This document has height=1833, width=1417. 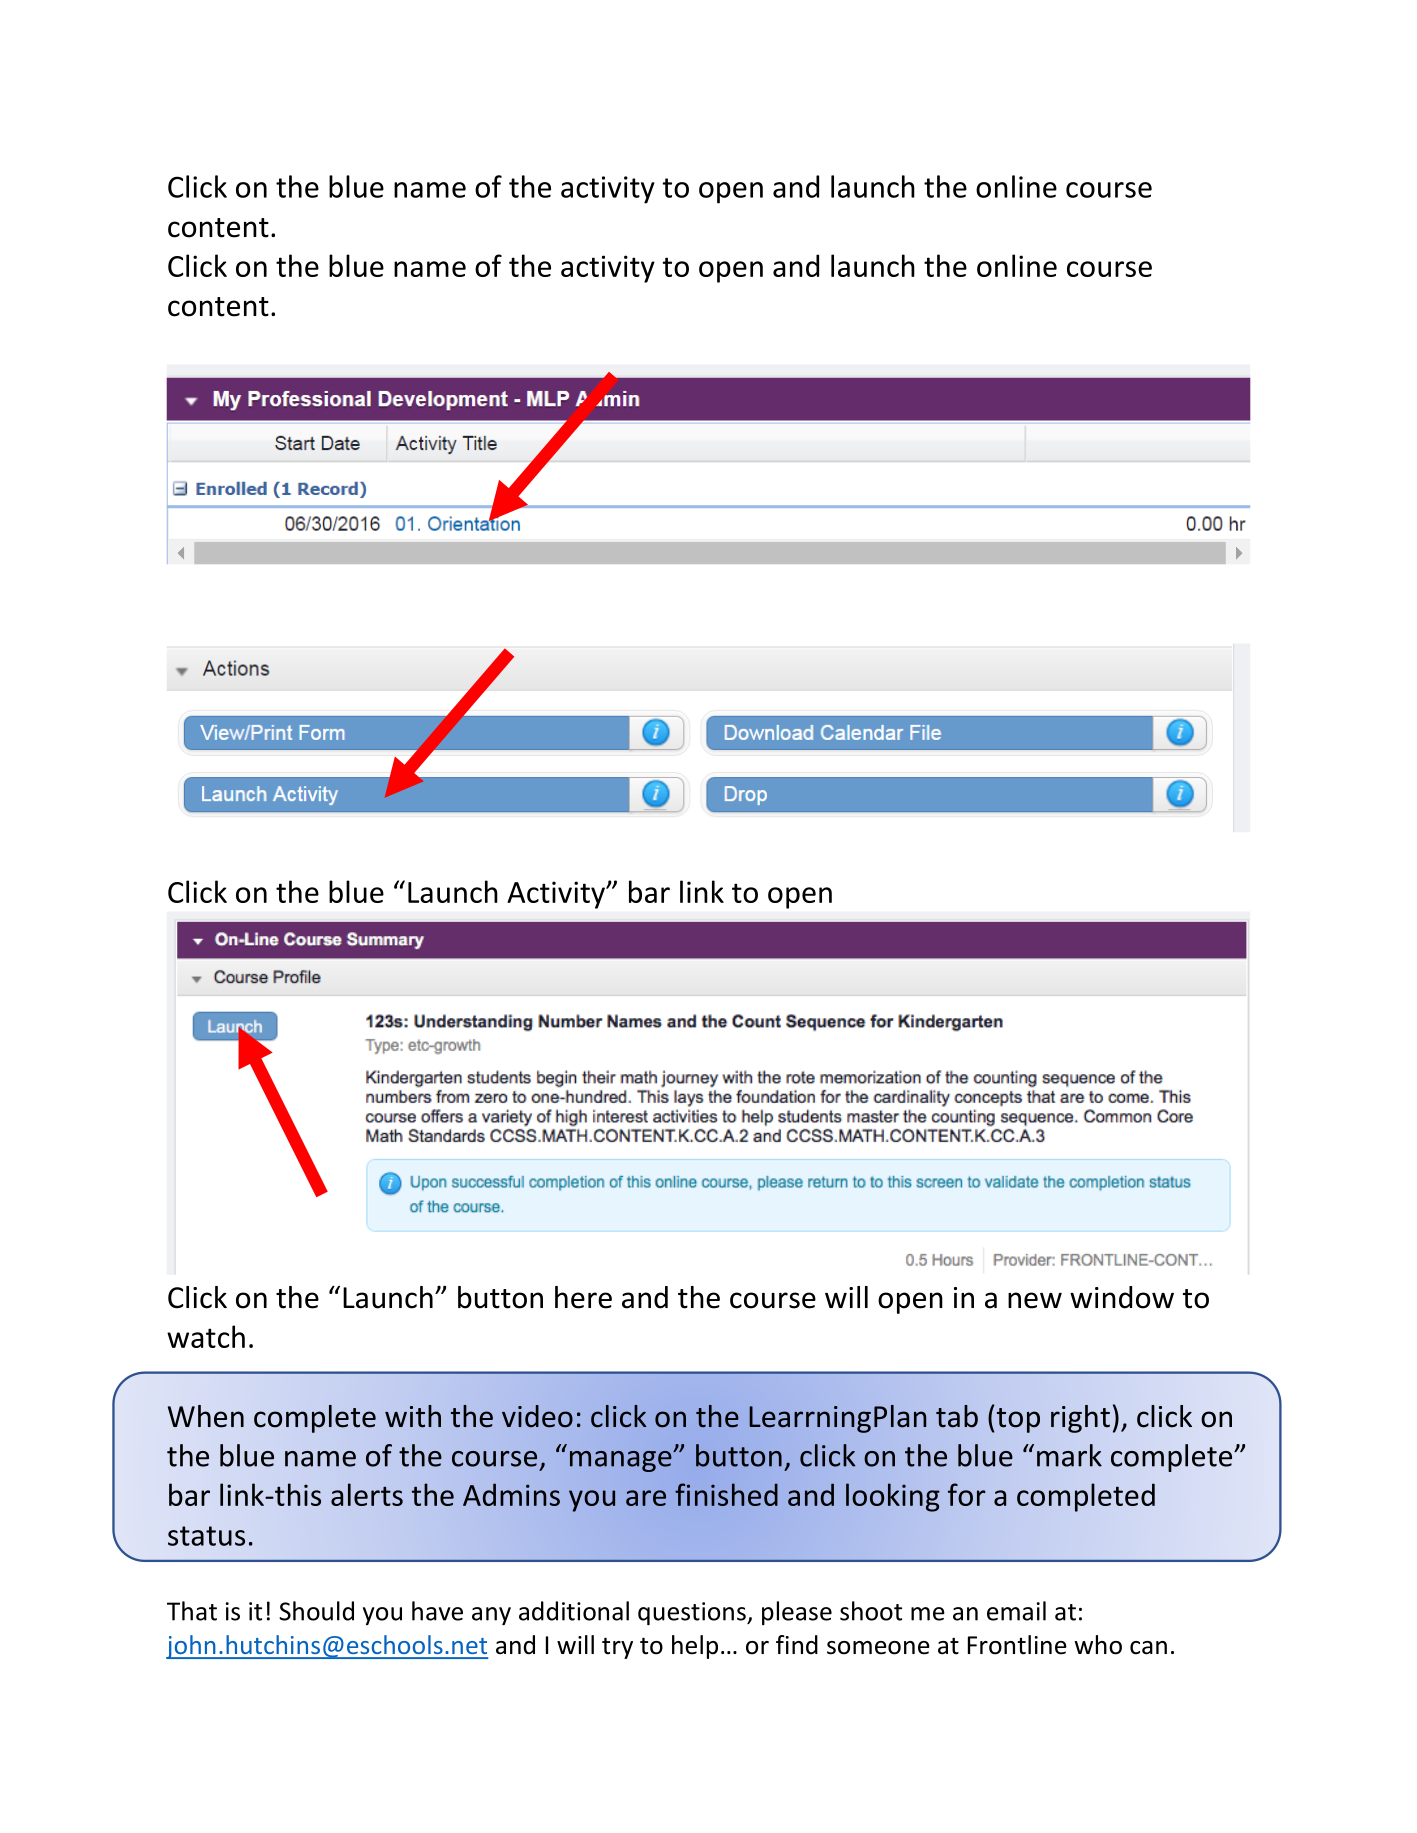 What do you see at coordinates (646, 1498) in the document?
I see `are` at bounding box center [646, 1498].
